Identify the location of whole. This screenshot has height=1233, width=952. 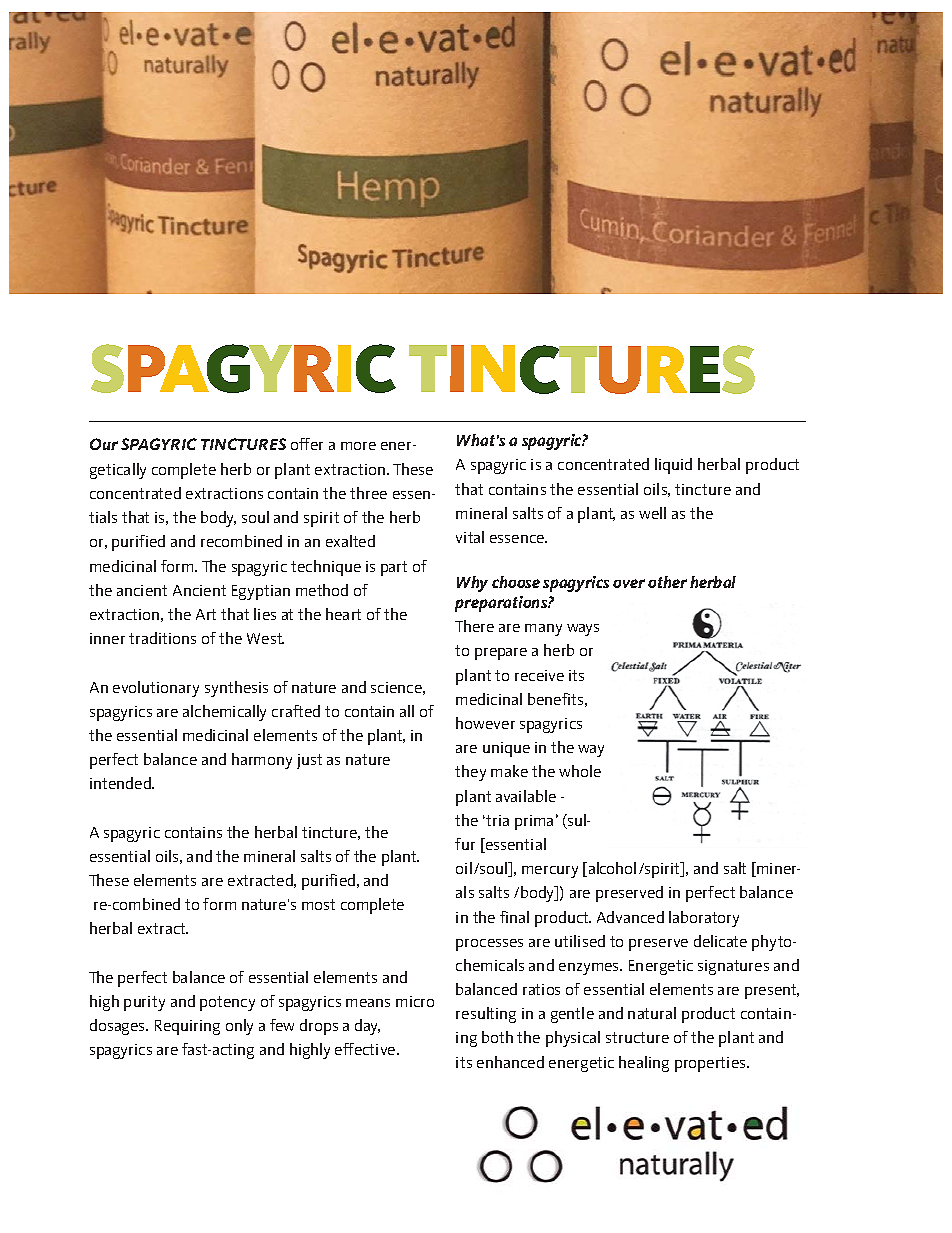
(580, 771).
